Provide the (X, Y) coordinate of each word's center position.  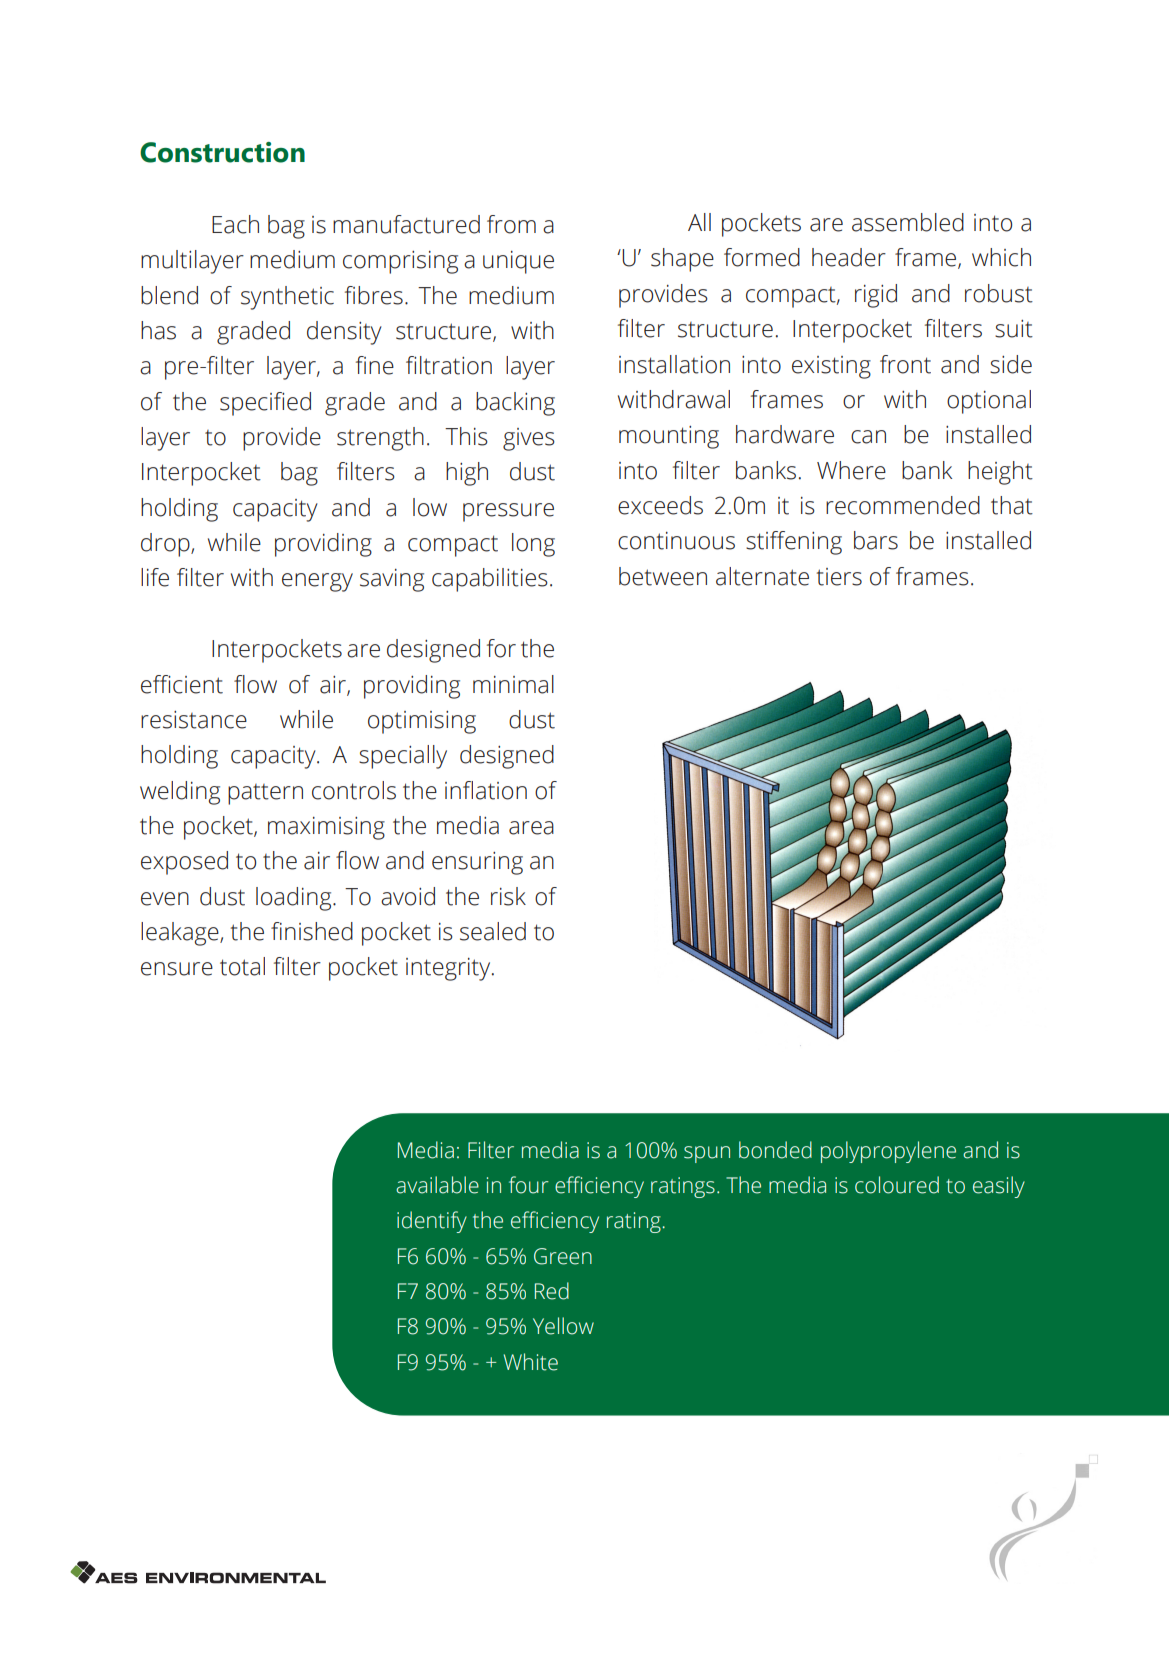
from (511, 224)
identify (432, 1222)
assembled (908, 222)
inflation (486, 790)
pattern (265, 794)
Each (235, 224)
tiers (839, 577)
